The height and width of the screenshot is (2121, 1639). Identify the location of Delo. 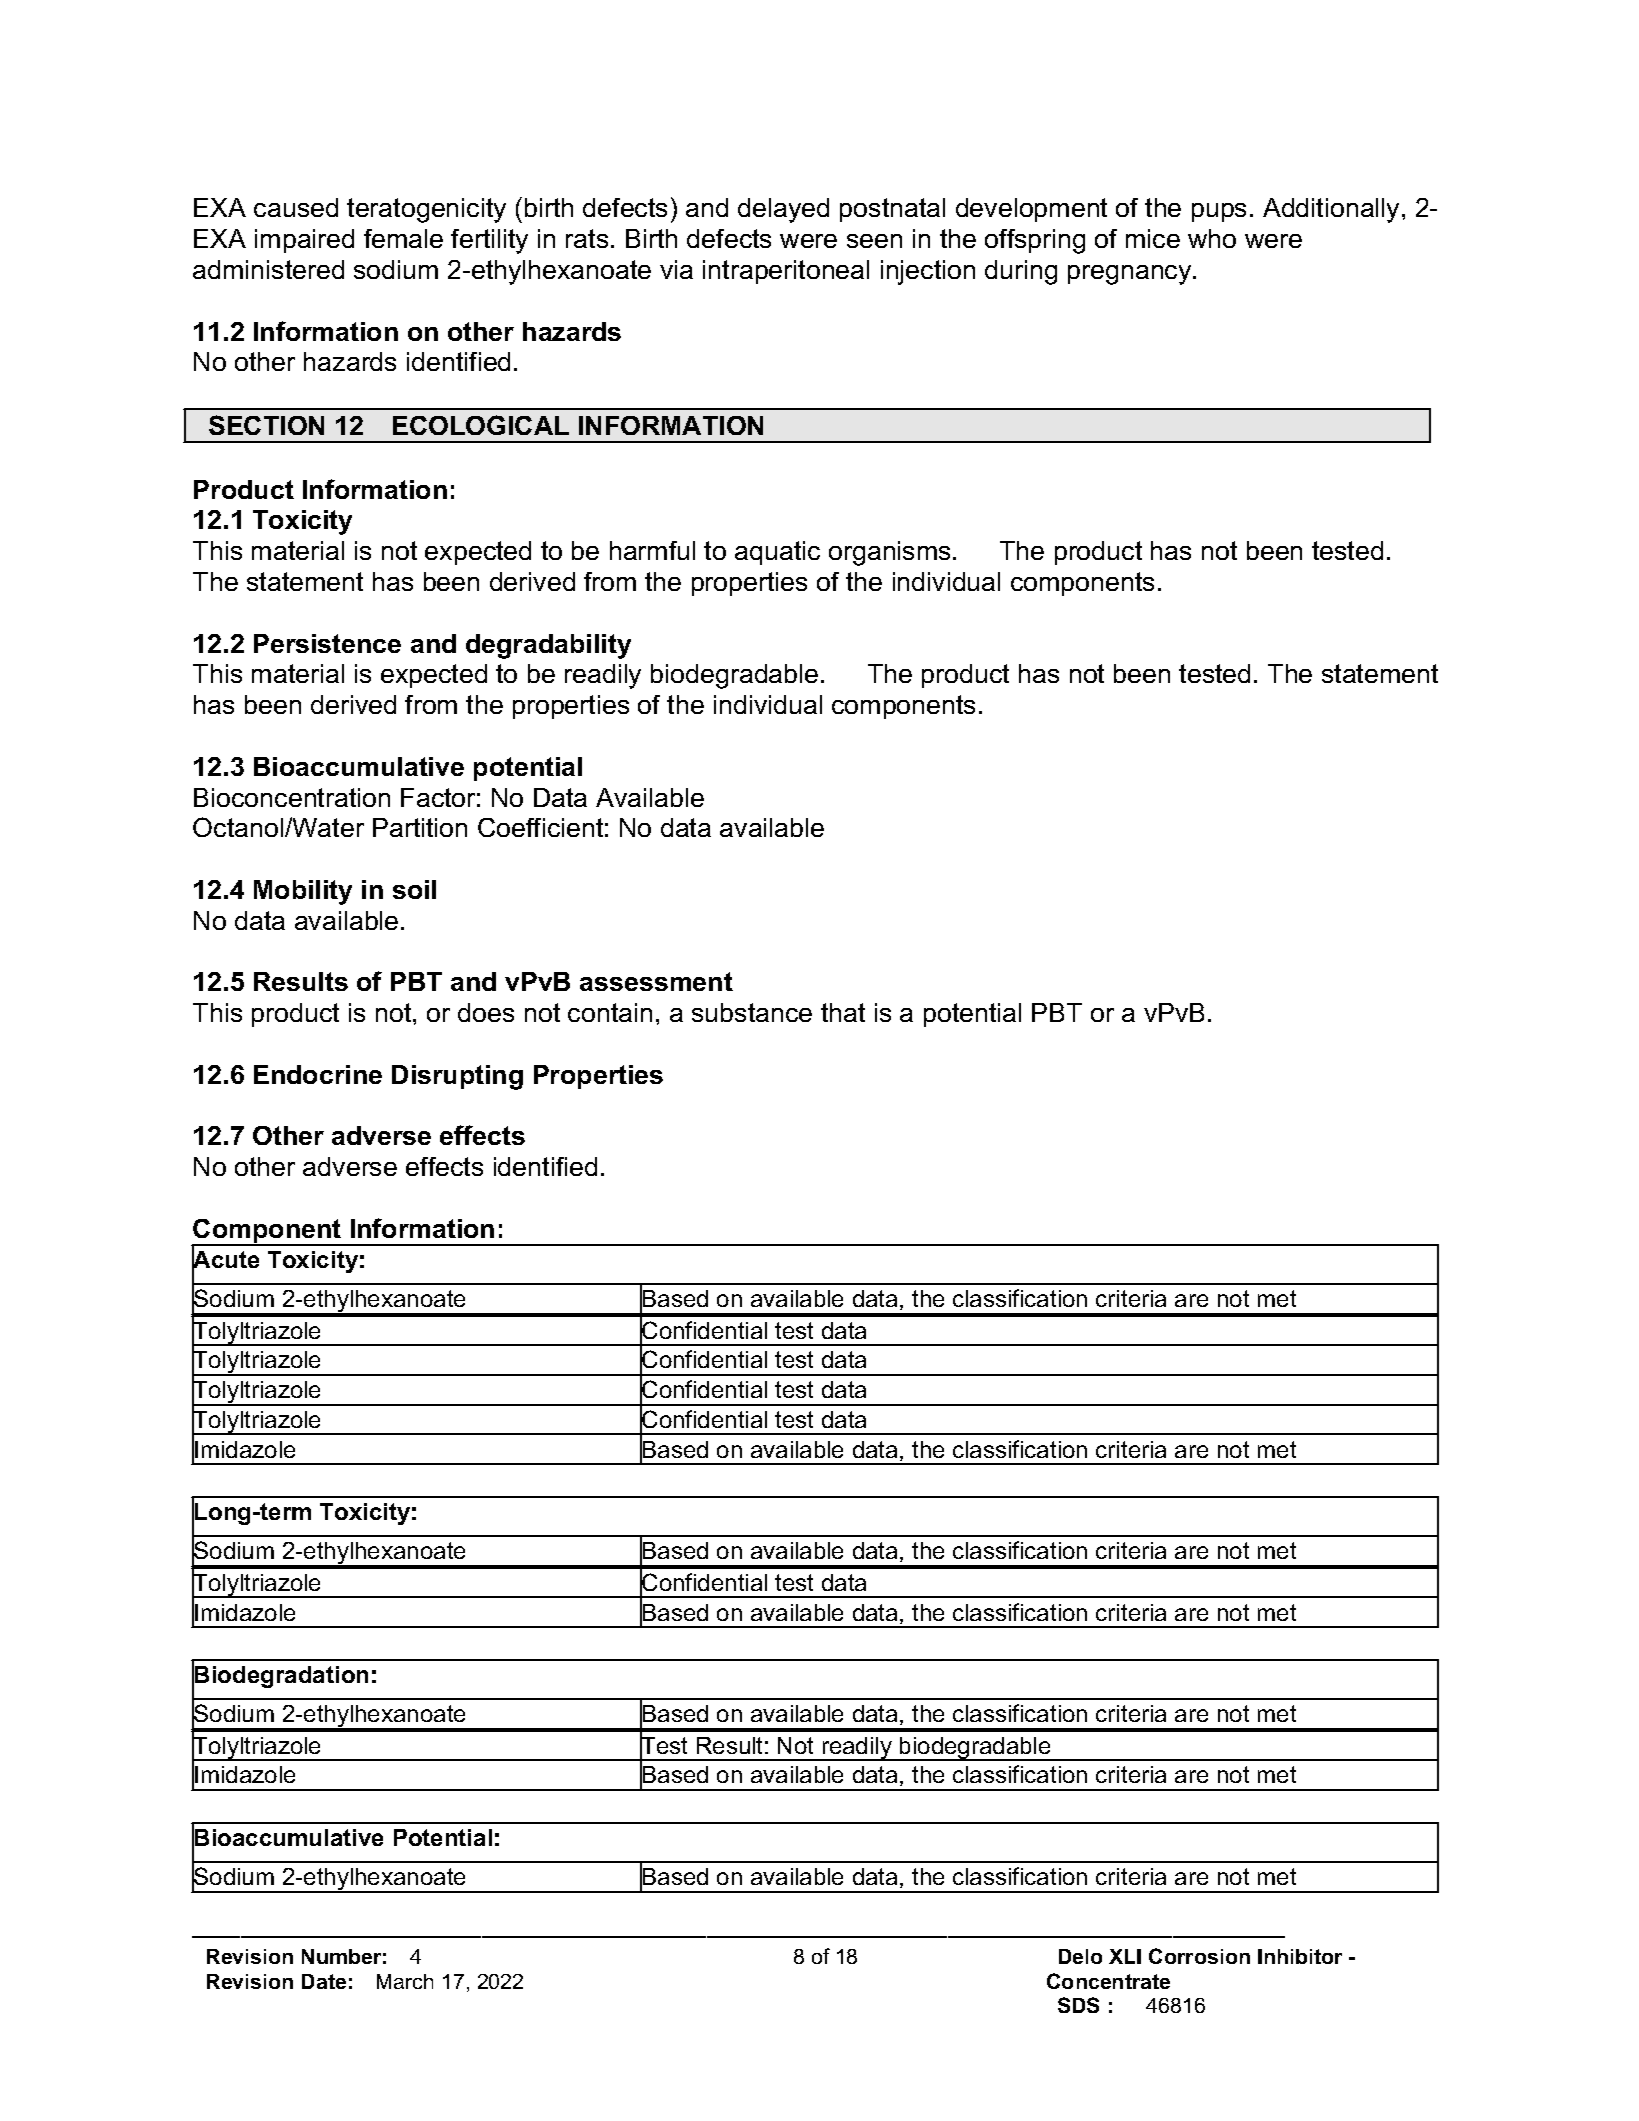
(1080, 1956).
